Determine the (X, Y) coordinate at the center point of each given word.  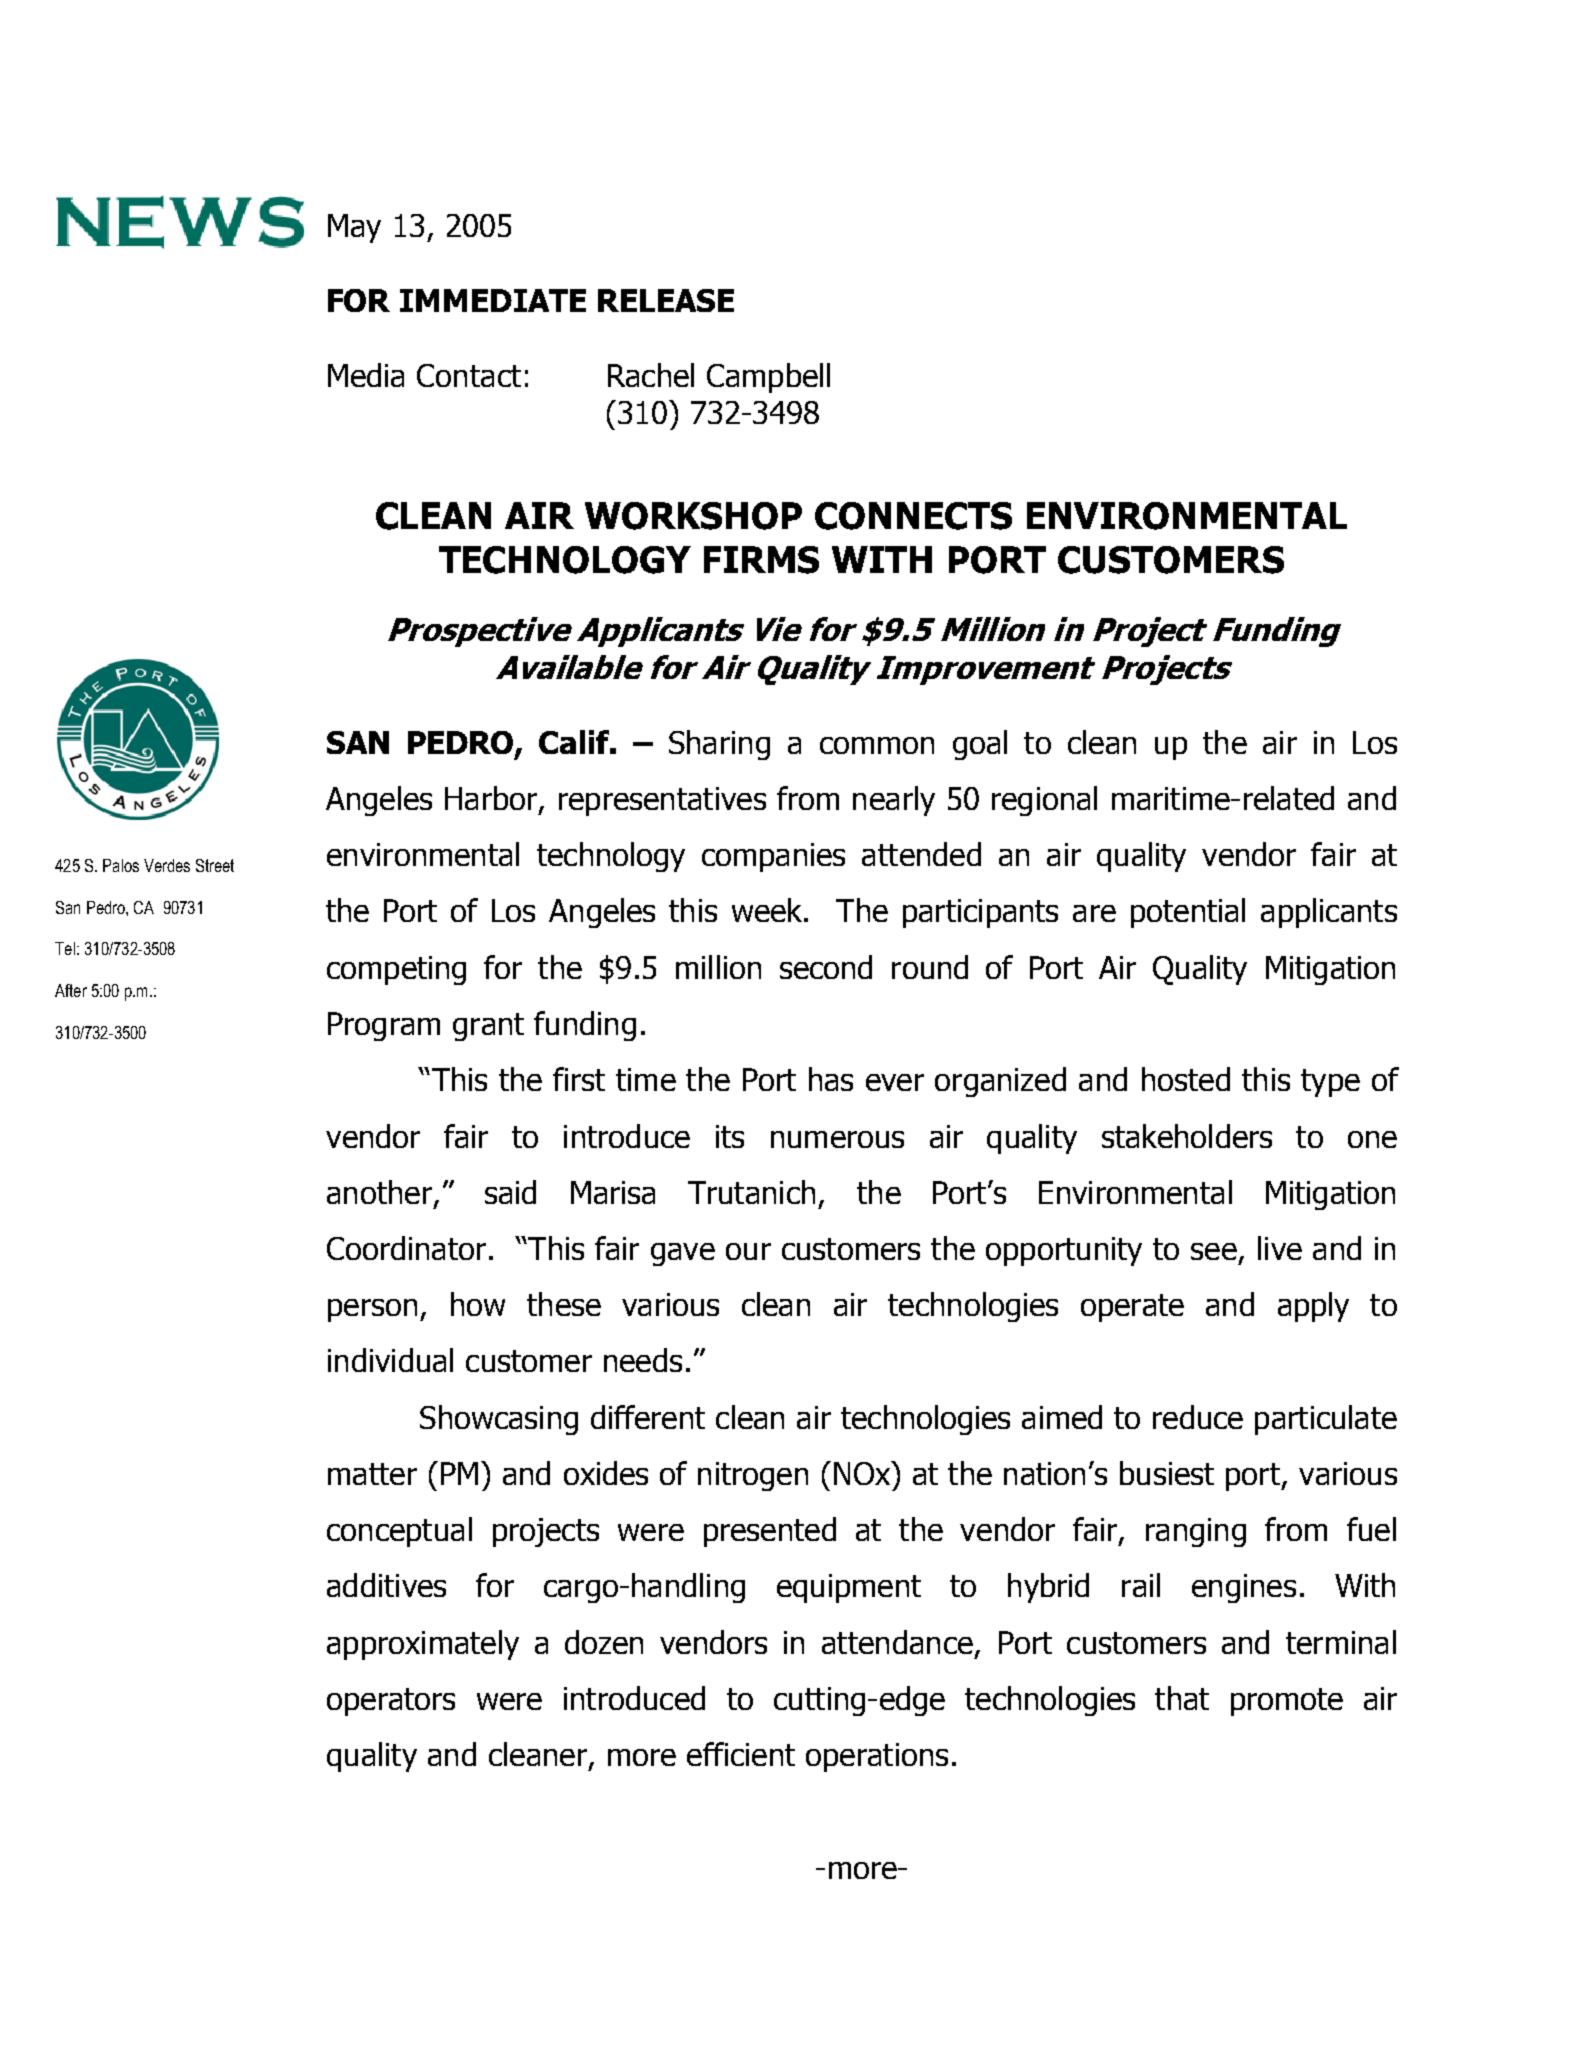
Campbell (768, 378)
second (826, 967)
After (71, 990)
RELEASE (666, 300)
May (354, 228)
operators (391, 1702)
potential (1188, 913)
